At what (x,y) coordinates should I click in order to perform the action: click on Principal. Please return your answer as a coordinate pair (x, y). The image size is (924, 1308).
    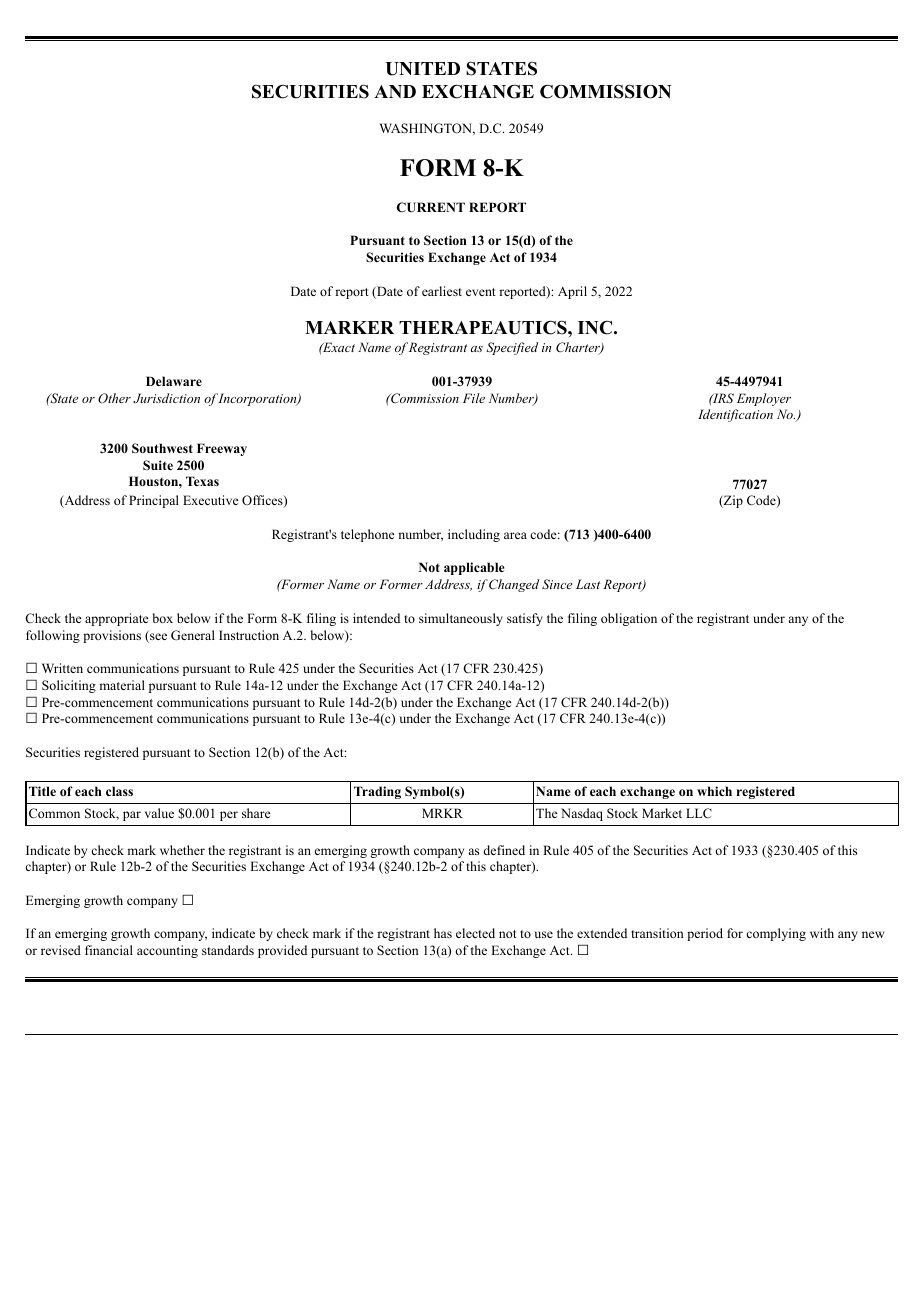
    Looking at the image, I should click on (154, 501).
